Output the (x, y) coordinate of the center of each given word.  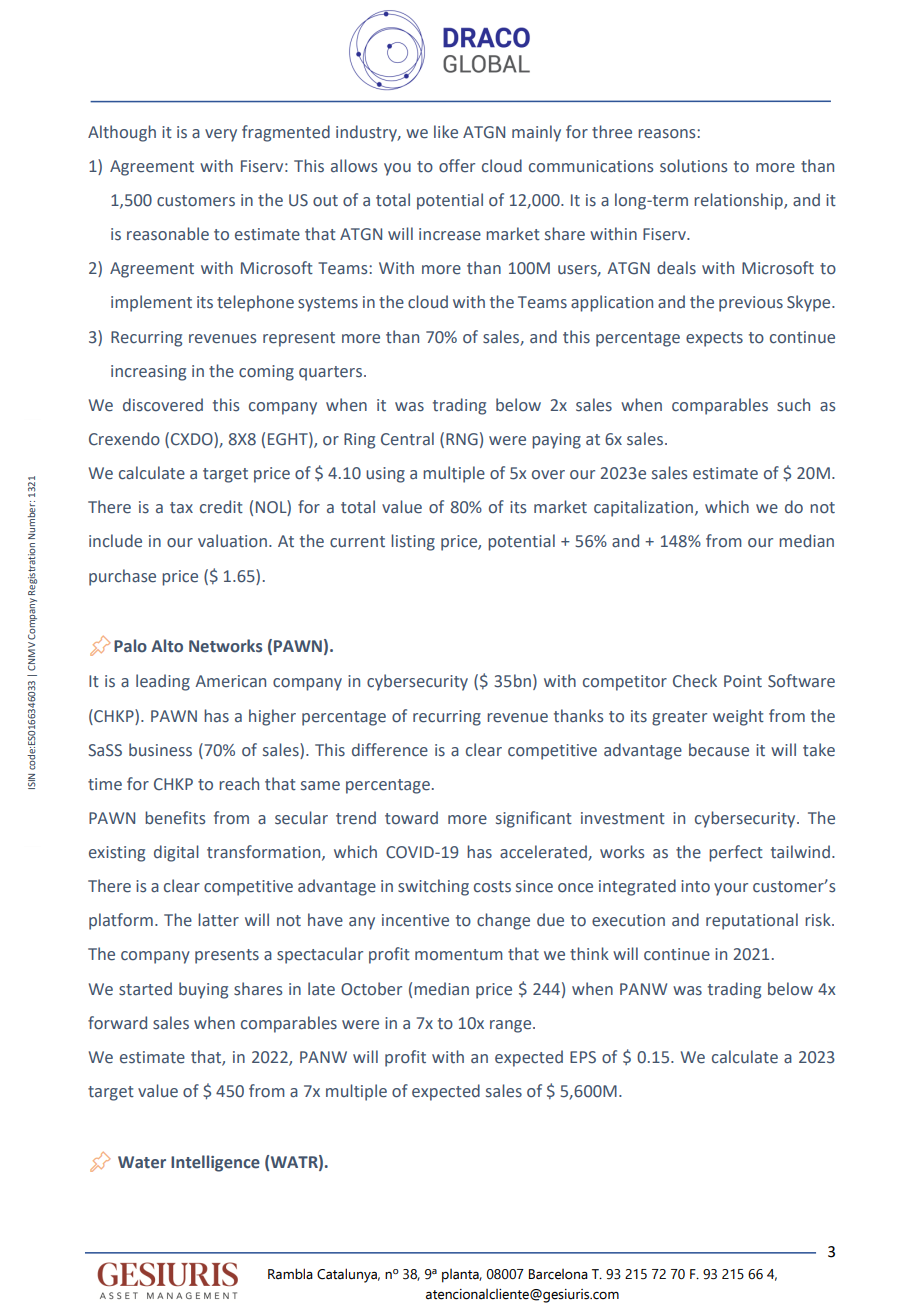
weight (738, 717)
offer (457, 166)
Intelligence (215, 1163)
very (221, 135)
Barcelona (558, 1274)
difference (390, 750)
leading (163, 682)
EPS (583, 1057)
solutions (693, 166)
